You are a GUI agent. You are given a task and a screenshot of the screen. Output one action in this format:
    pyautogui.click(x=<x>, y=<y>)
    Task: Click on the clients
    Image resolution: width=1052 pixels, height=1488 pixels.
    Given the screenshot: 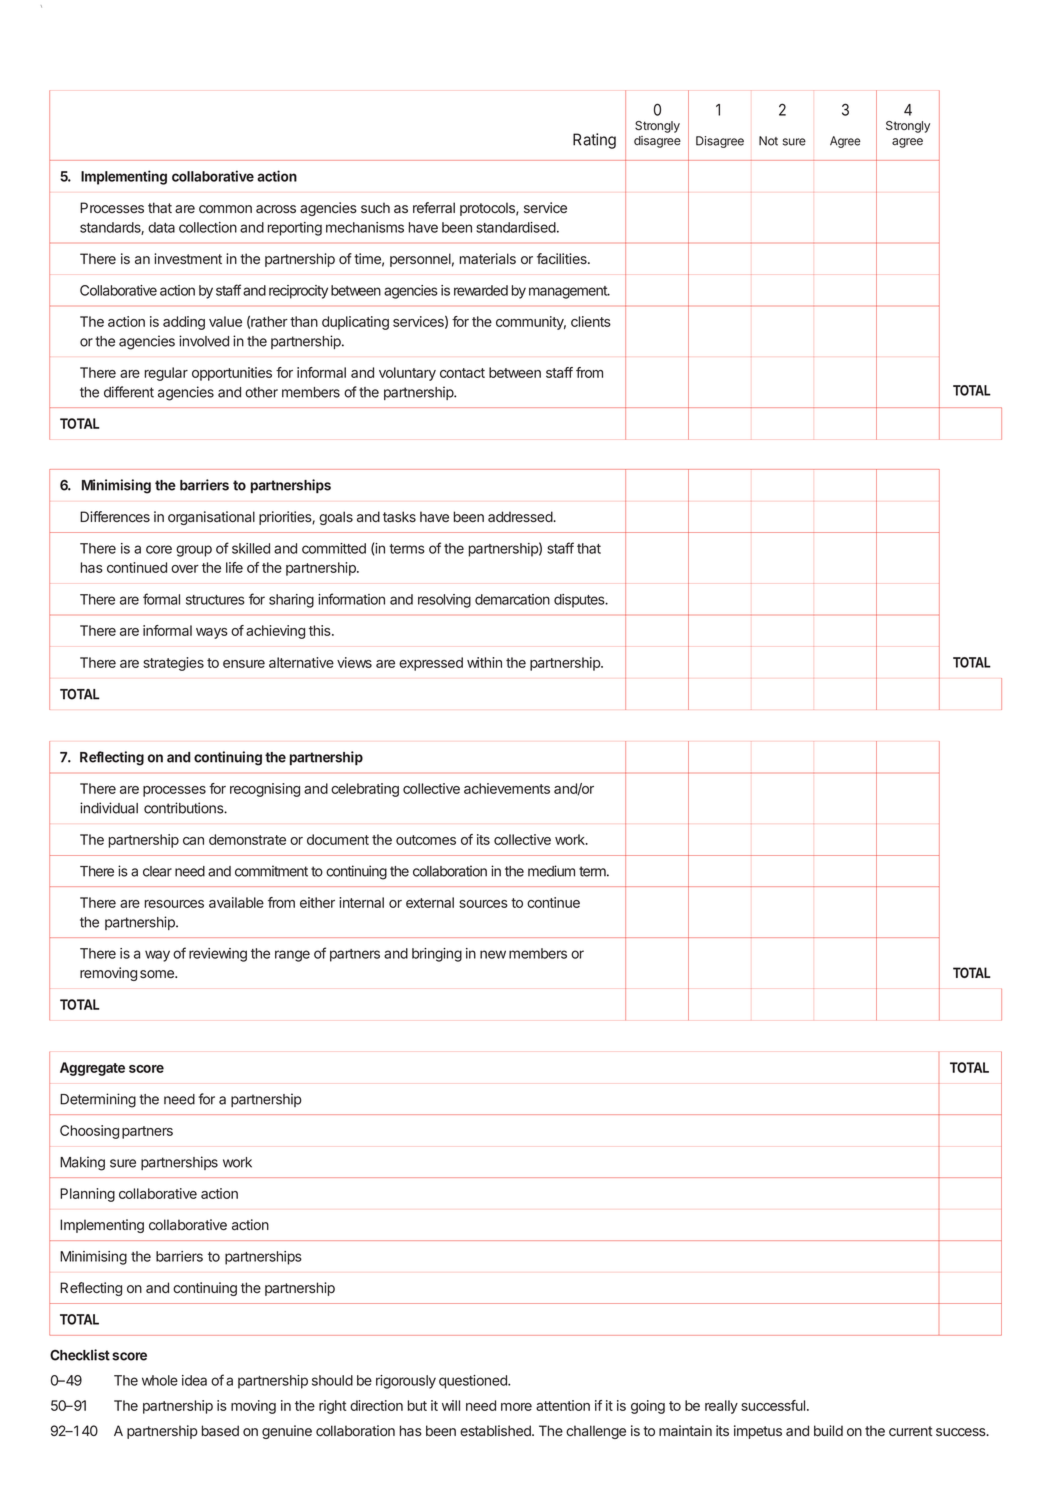 What is the action you would take?
    pyautogui.click(x=591, y=321)
